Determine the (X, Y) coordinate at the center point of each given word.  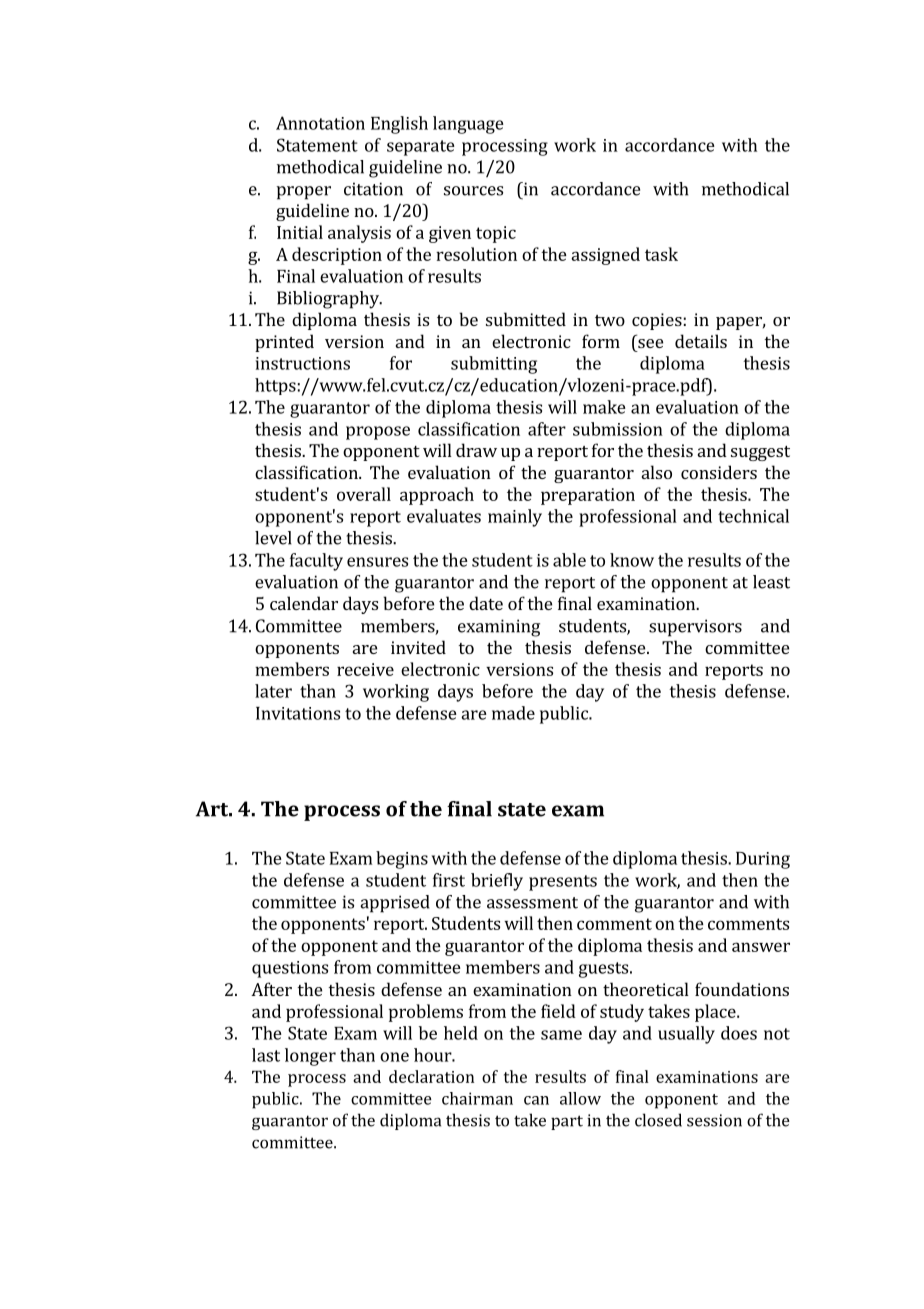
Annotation (320, 123)
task (661, 254)
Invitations (298, 713)
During (763, 860)
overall (364, 494)
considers (719, 472)
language (468, 125)
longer (310, 1057)
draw (476, 450)
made (513, 713)
